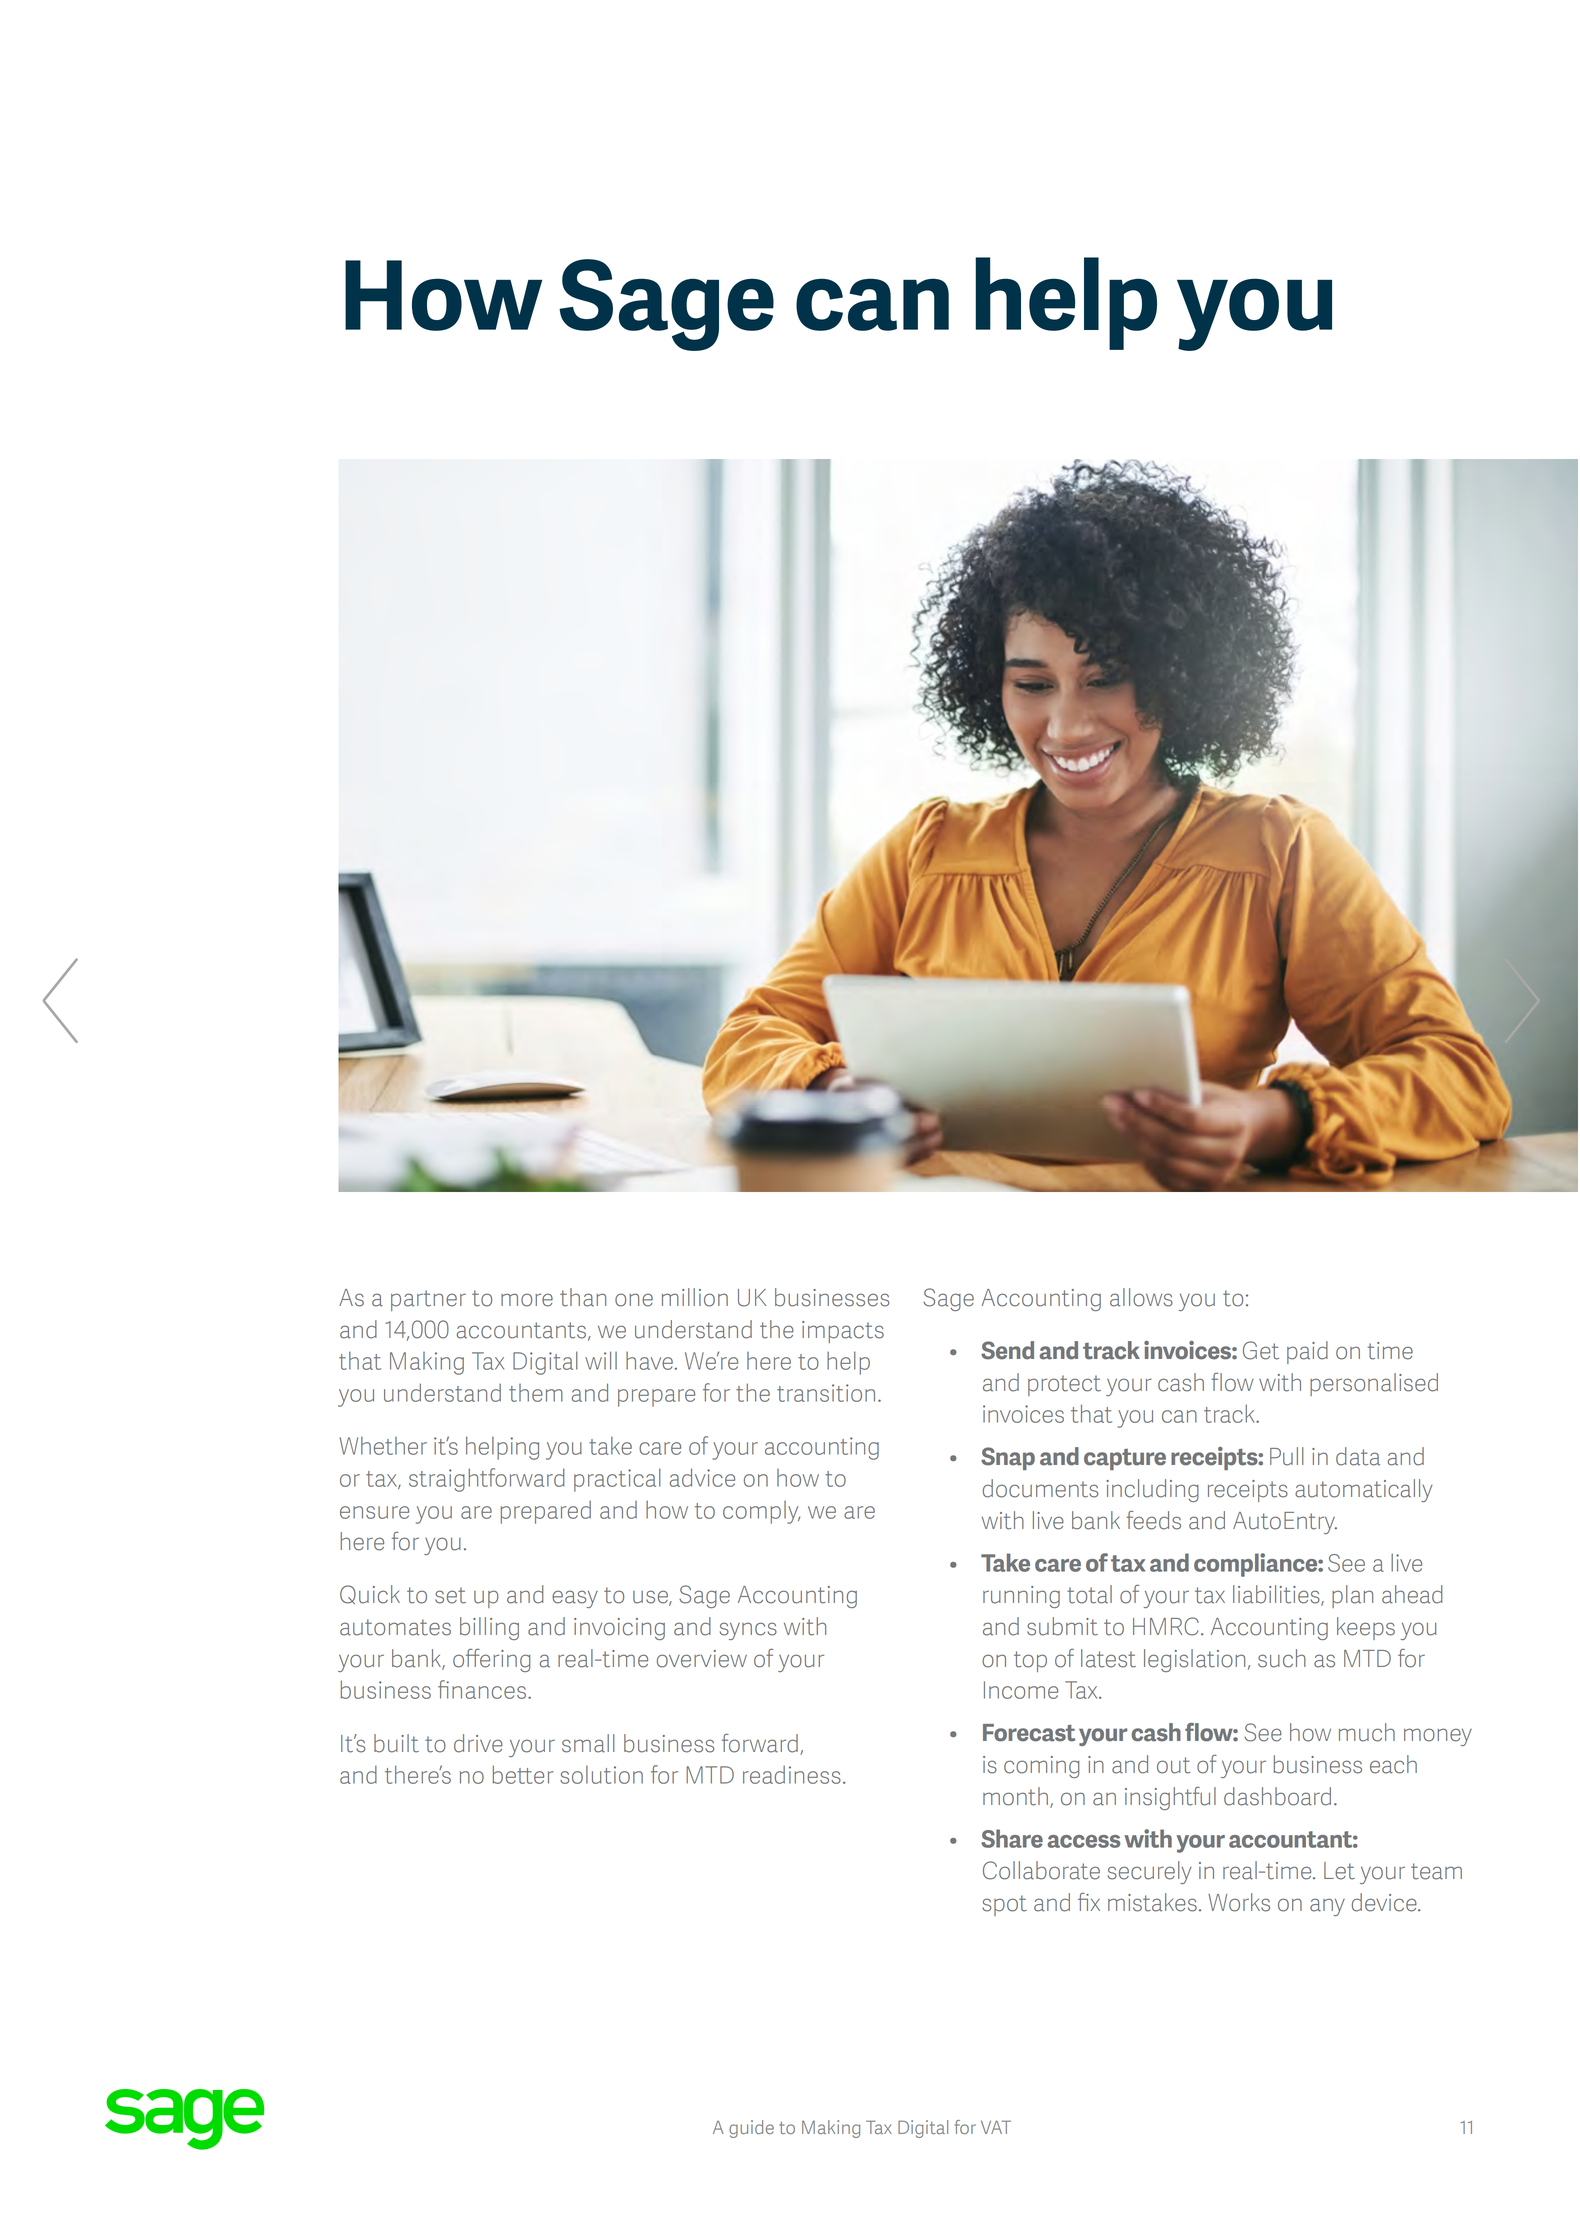 This screenshot has width=1580, height=2235. I want to click on VAT, so click(996, 2127).
